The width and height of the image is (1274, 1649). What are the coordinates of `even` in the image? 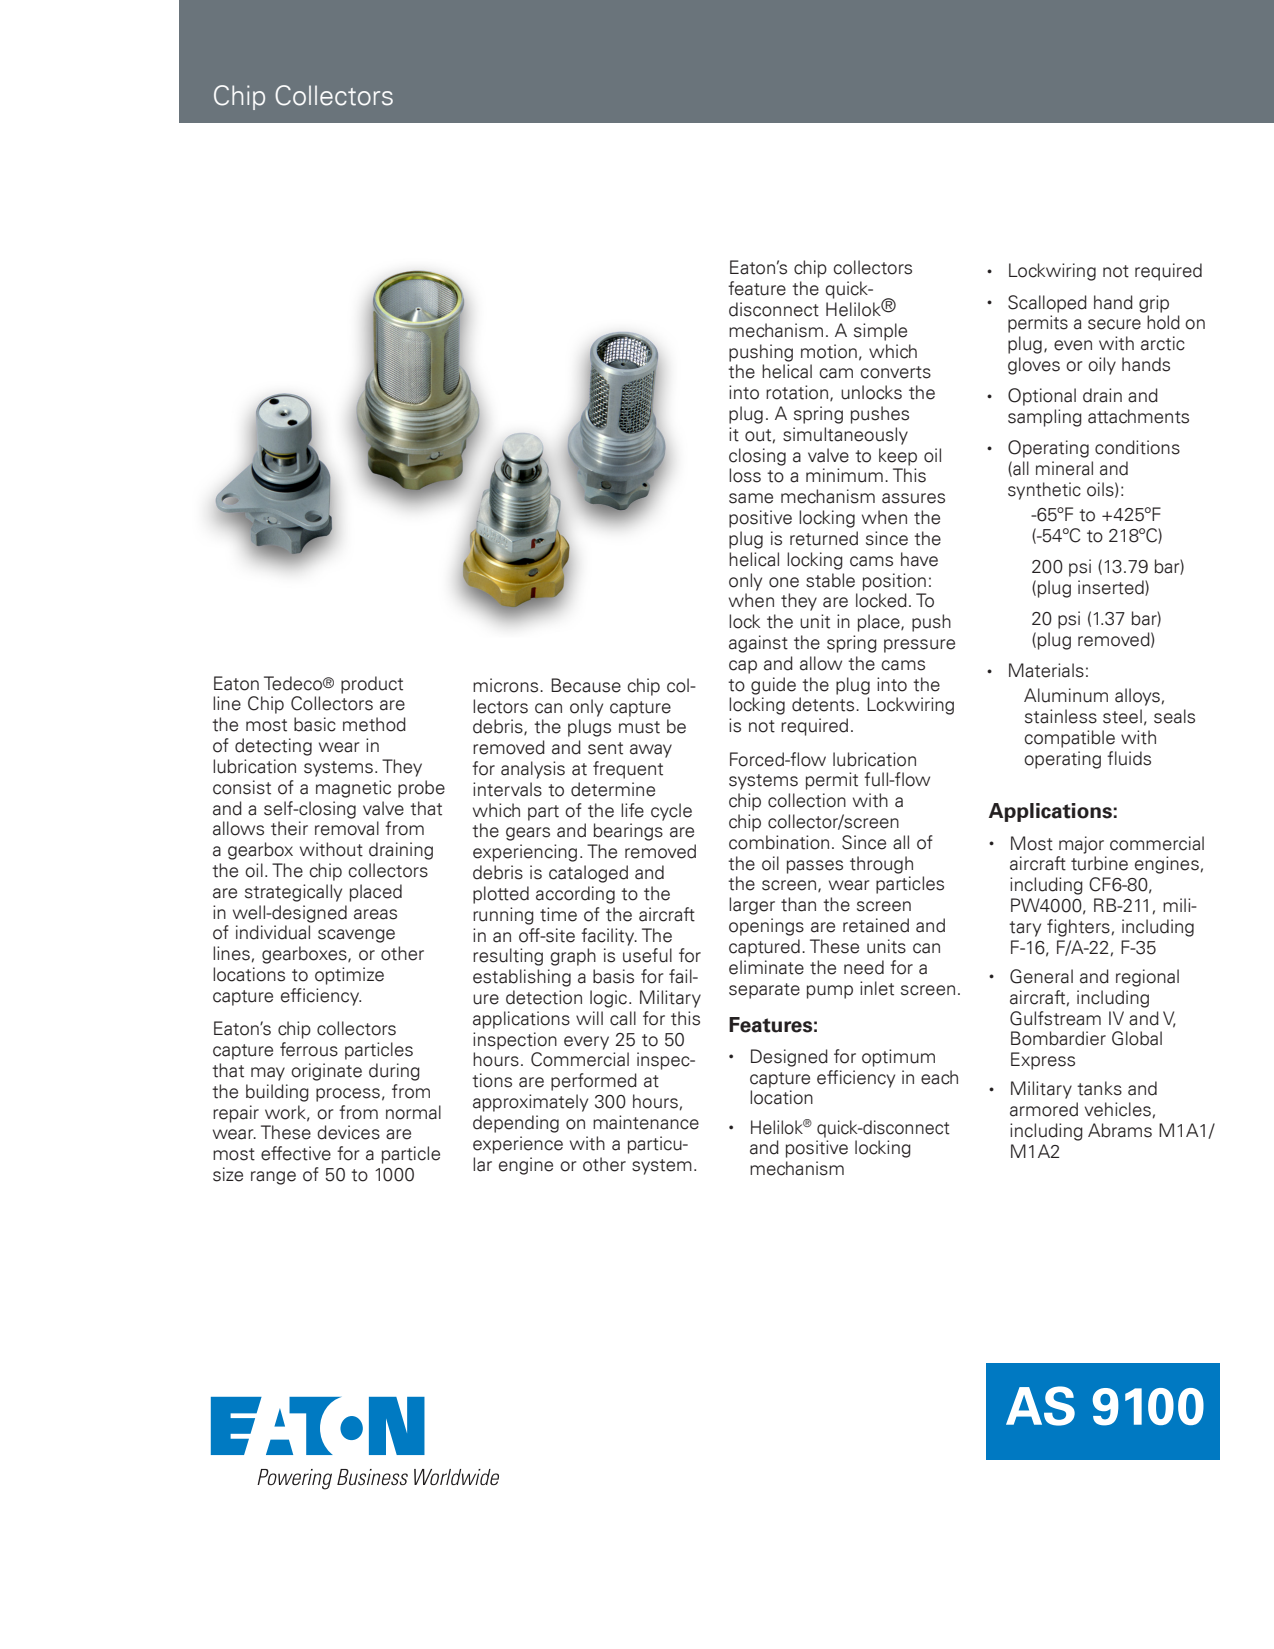 It's located at (1073, 345).
